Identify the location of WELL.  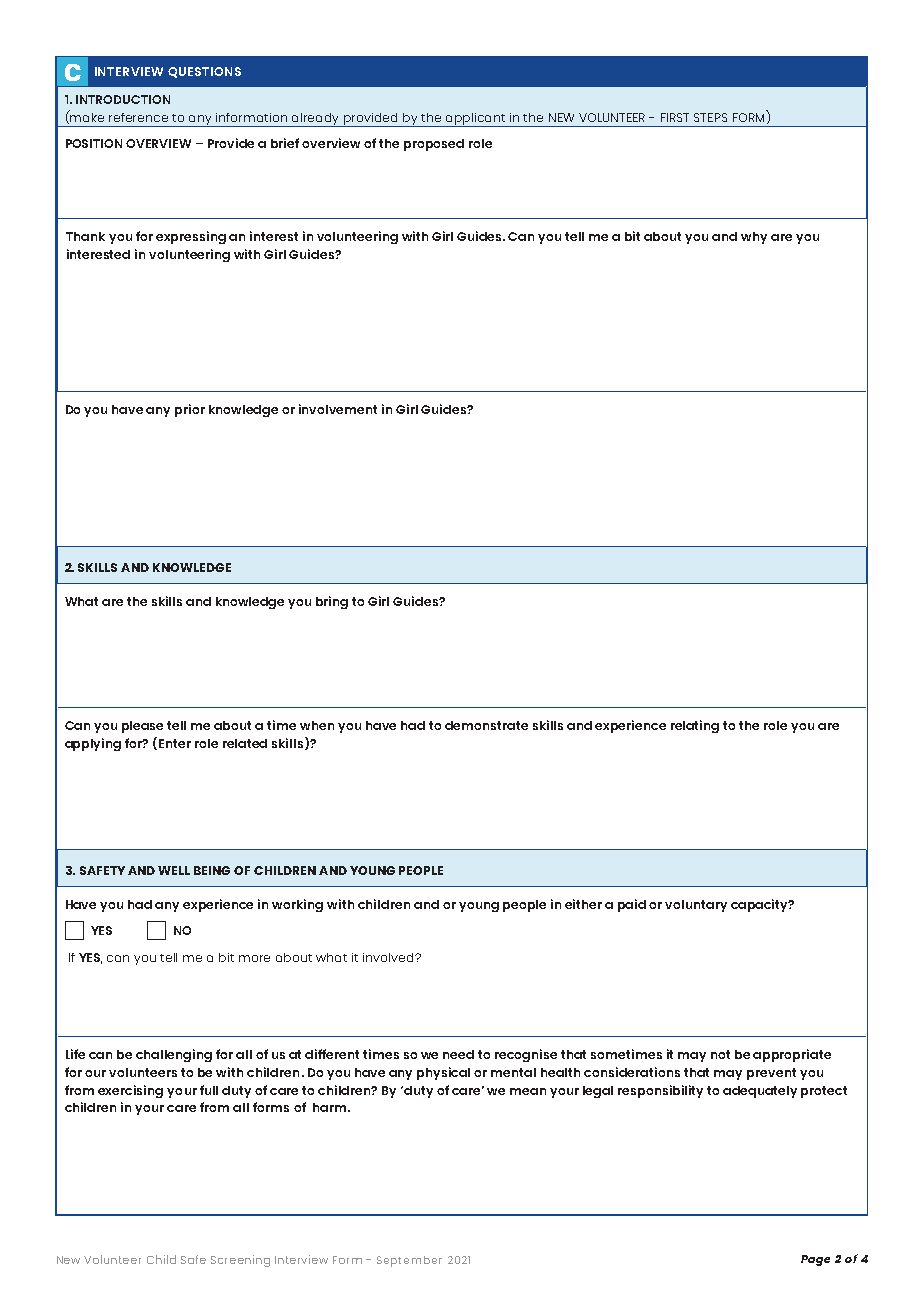
(174, 870).
